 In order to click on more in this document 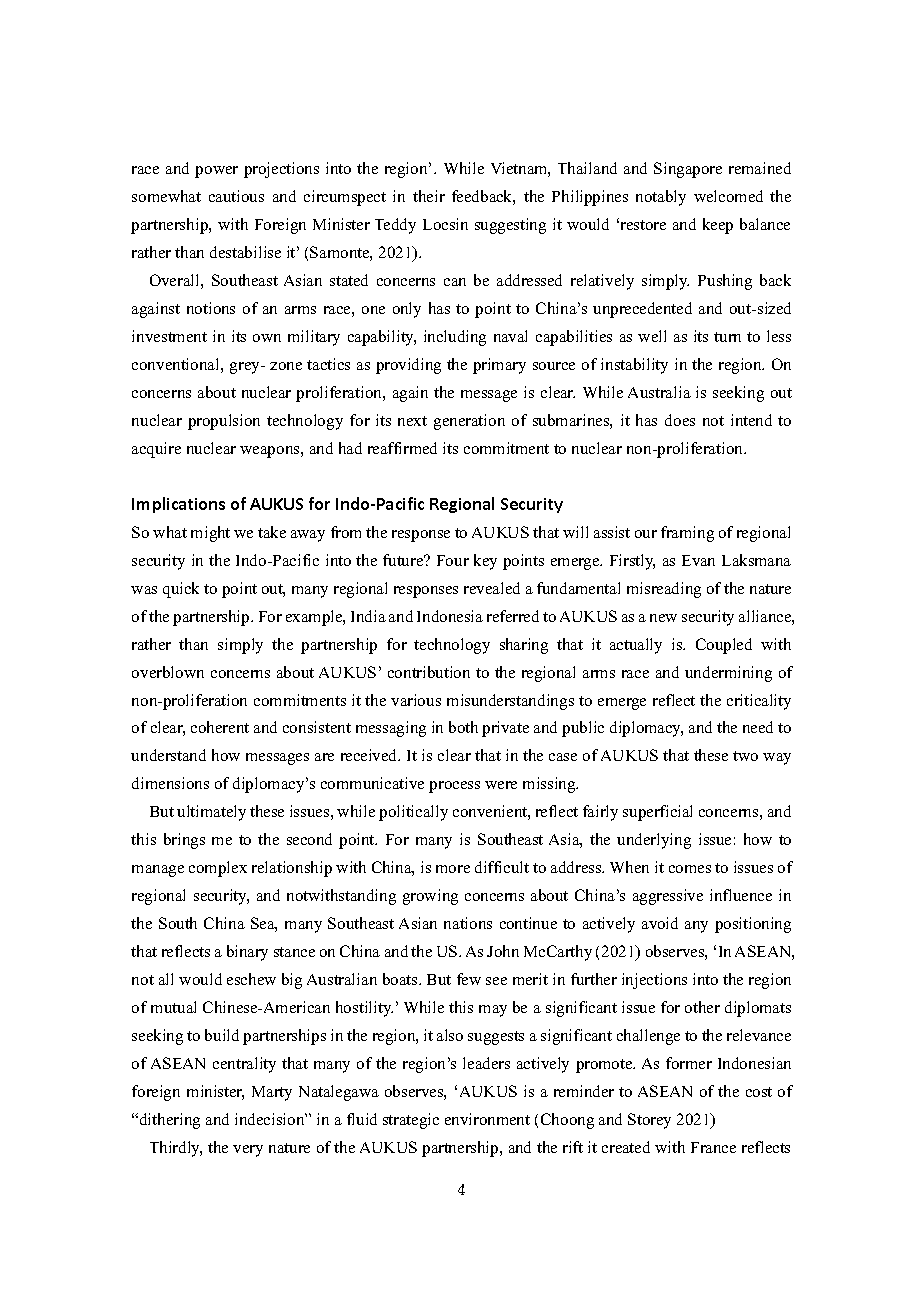, I will do `click(453, 869)`.
